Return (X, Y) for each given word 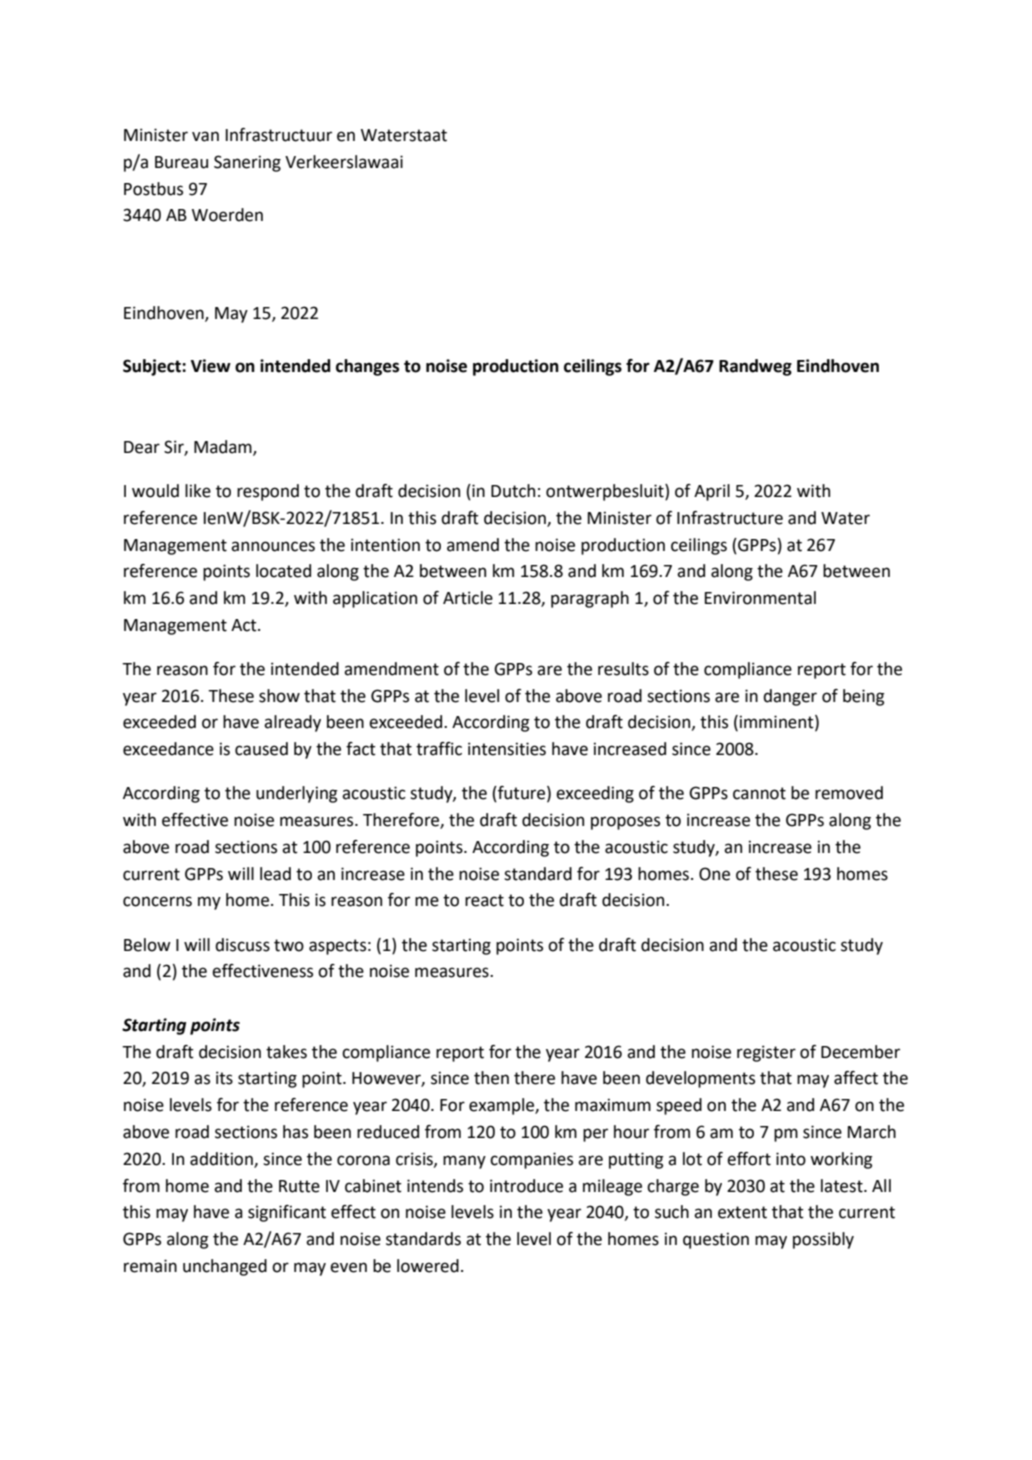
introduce (526, 1186)
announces (273, 546)
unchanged (225, 1267)
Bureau (181, 162)
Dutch (513, 491)
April (712, 492)
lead (275, 874)
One (714, 874)
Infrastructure (730, 518)
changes (367, 367)
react (484, 900)
